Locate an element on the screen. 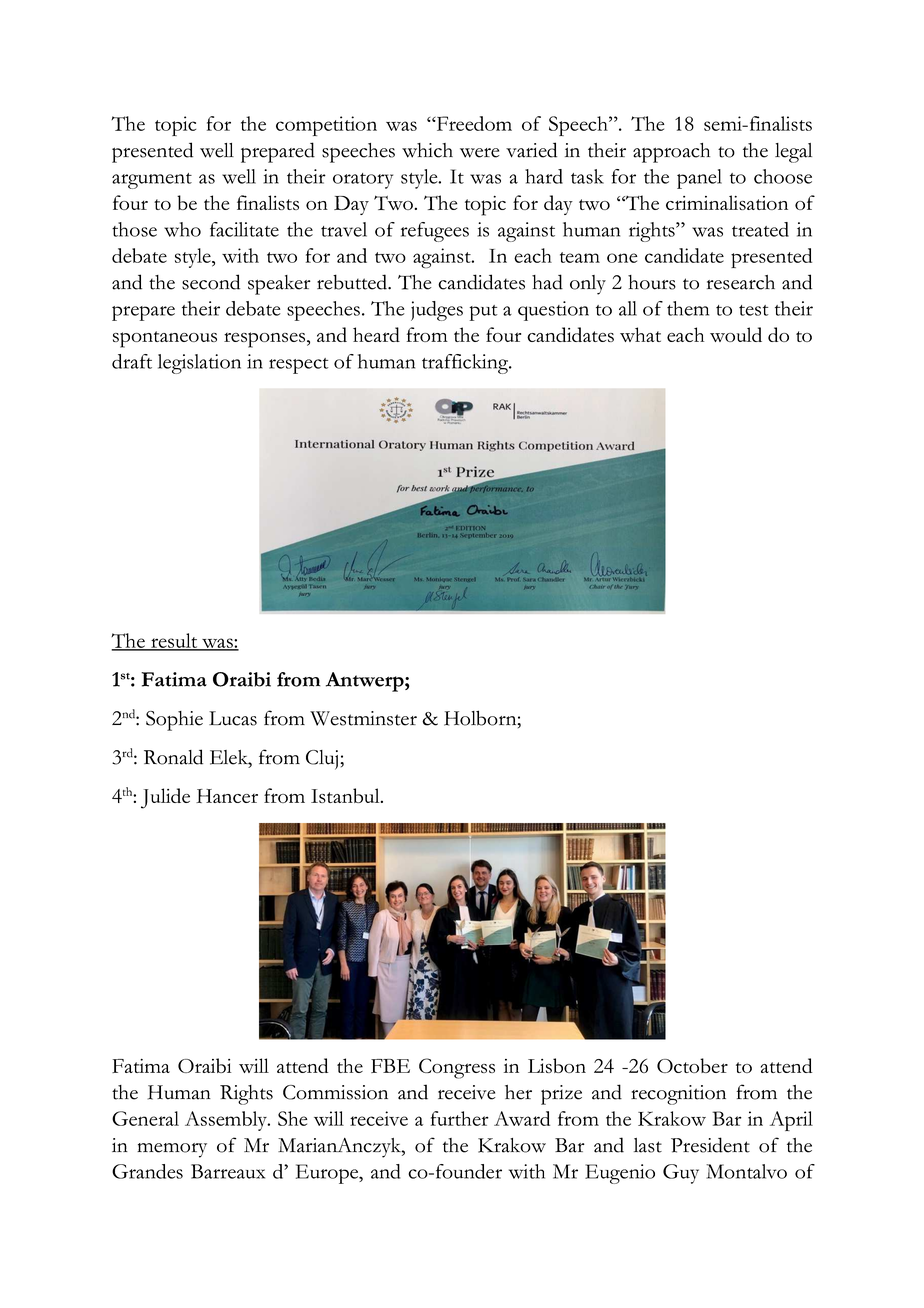 The image size is (924, 1308). argument is located at coordinates (152, 181).
